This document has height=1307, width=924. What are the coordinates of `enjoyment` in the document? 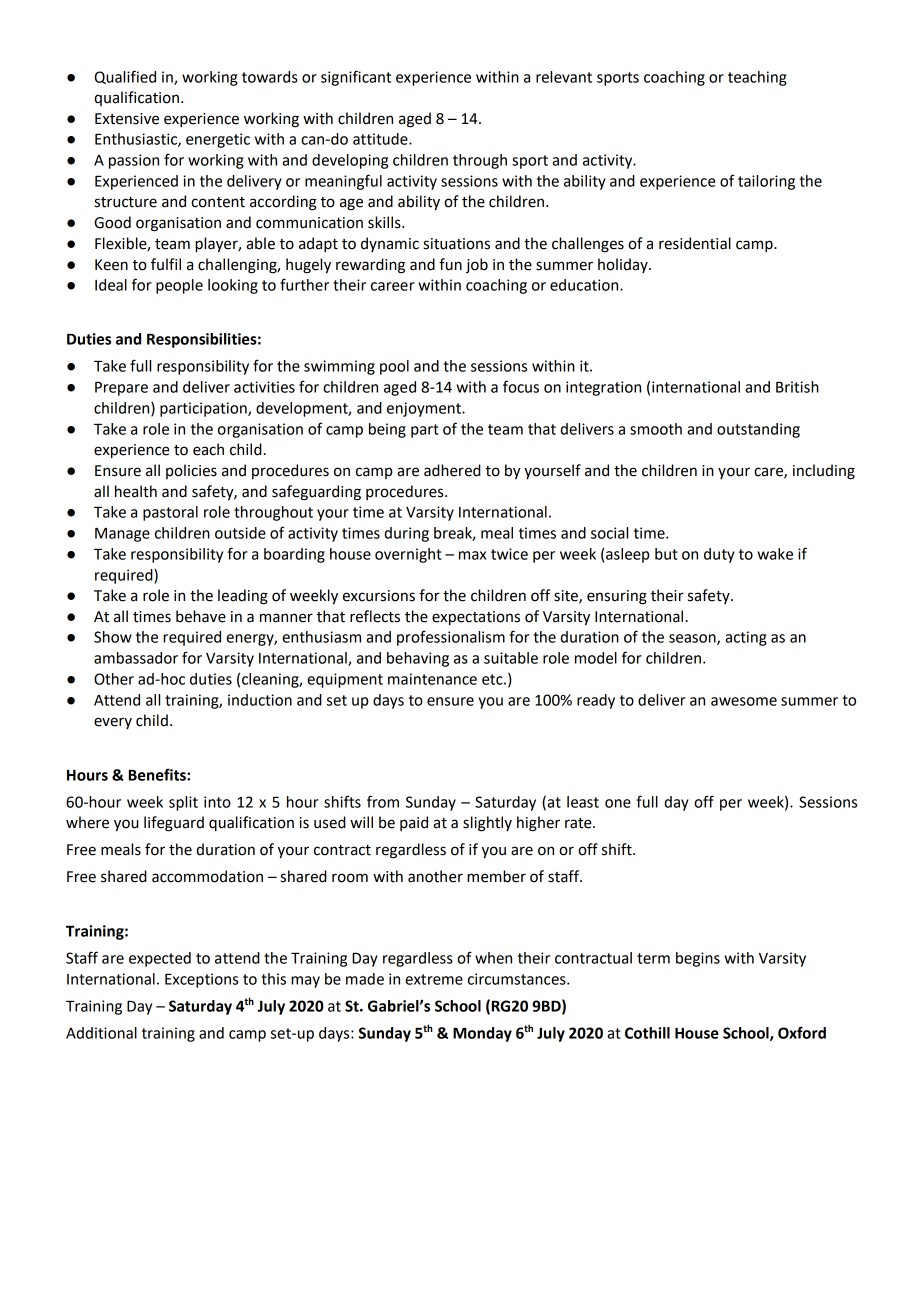 It's located at (425, 409).
